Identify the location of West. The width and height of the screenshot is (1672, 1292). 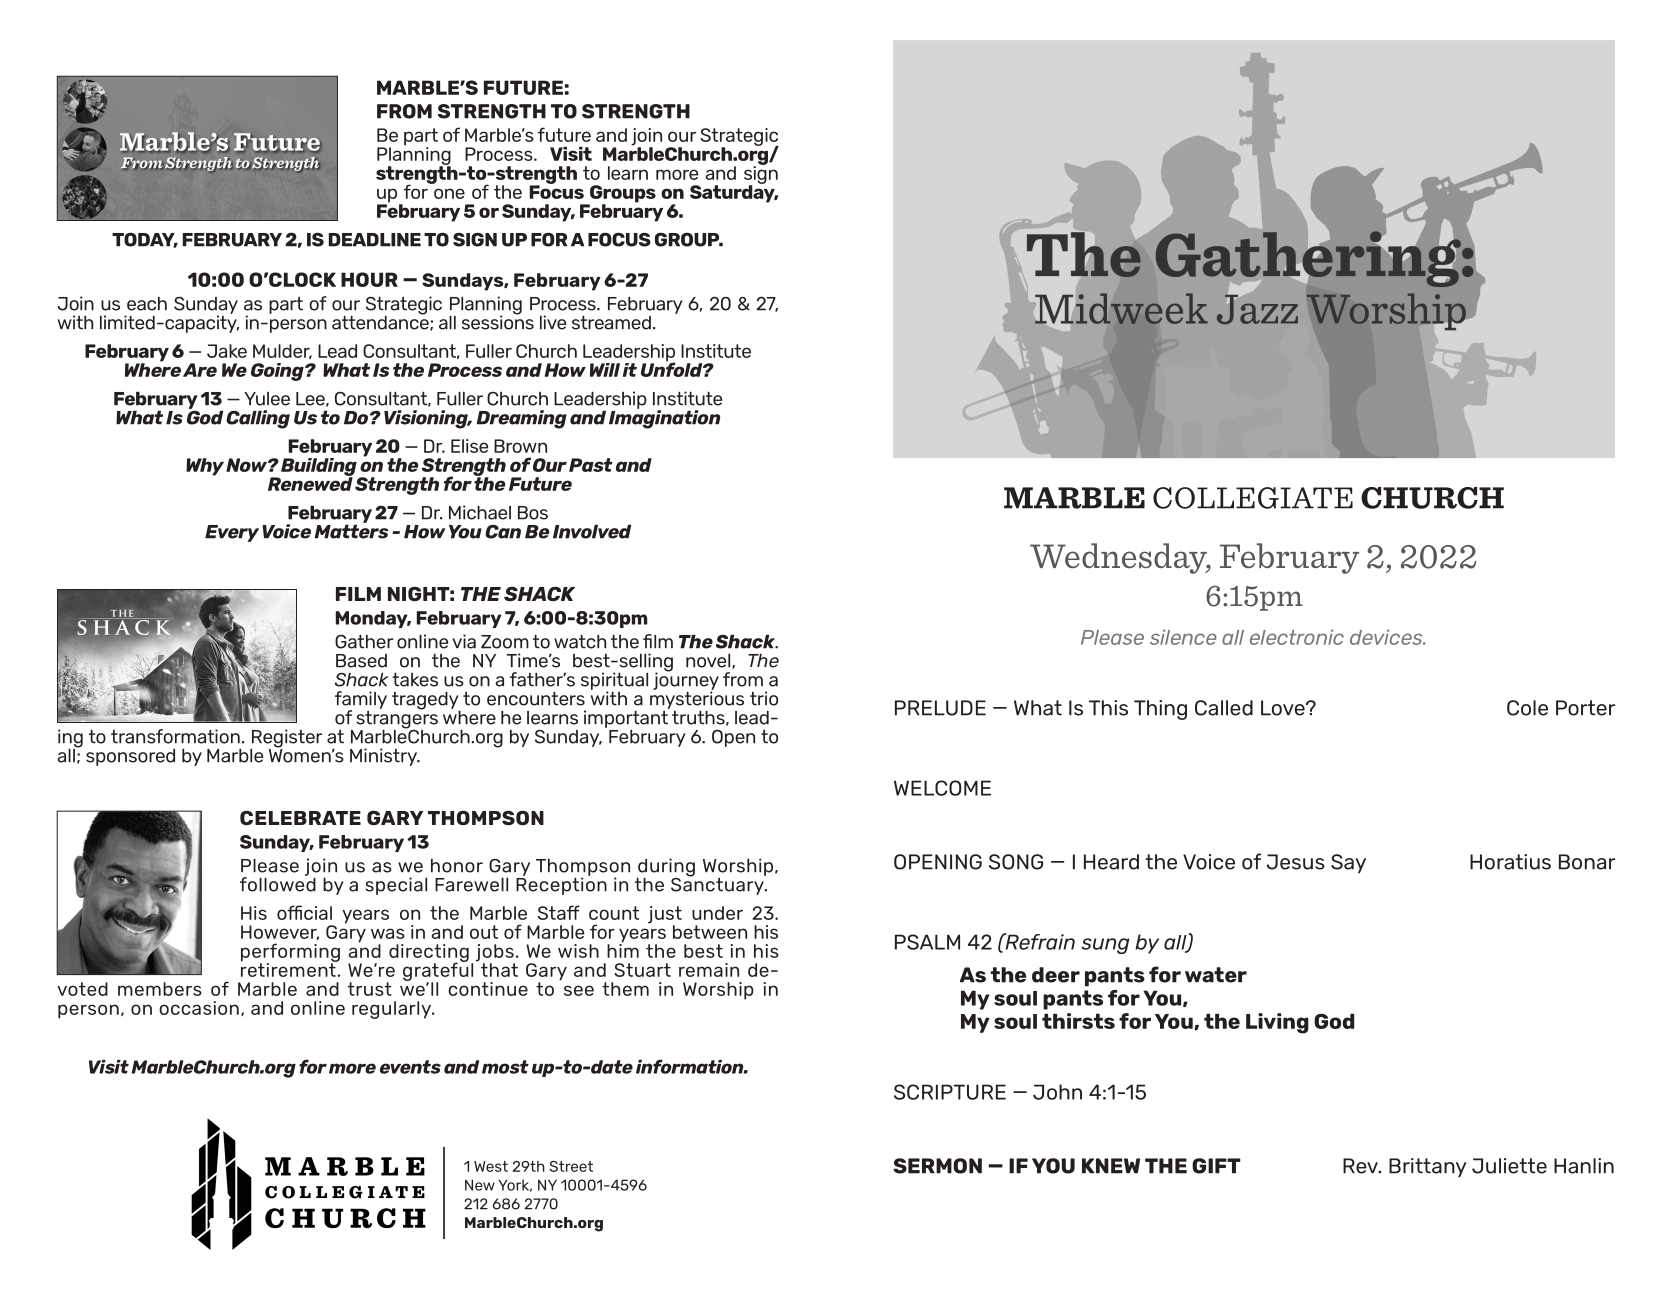
(491, 1166).
